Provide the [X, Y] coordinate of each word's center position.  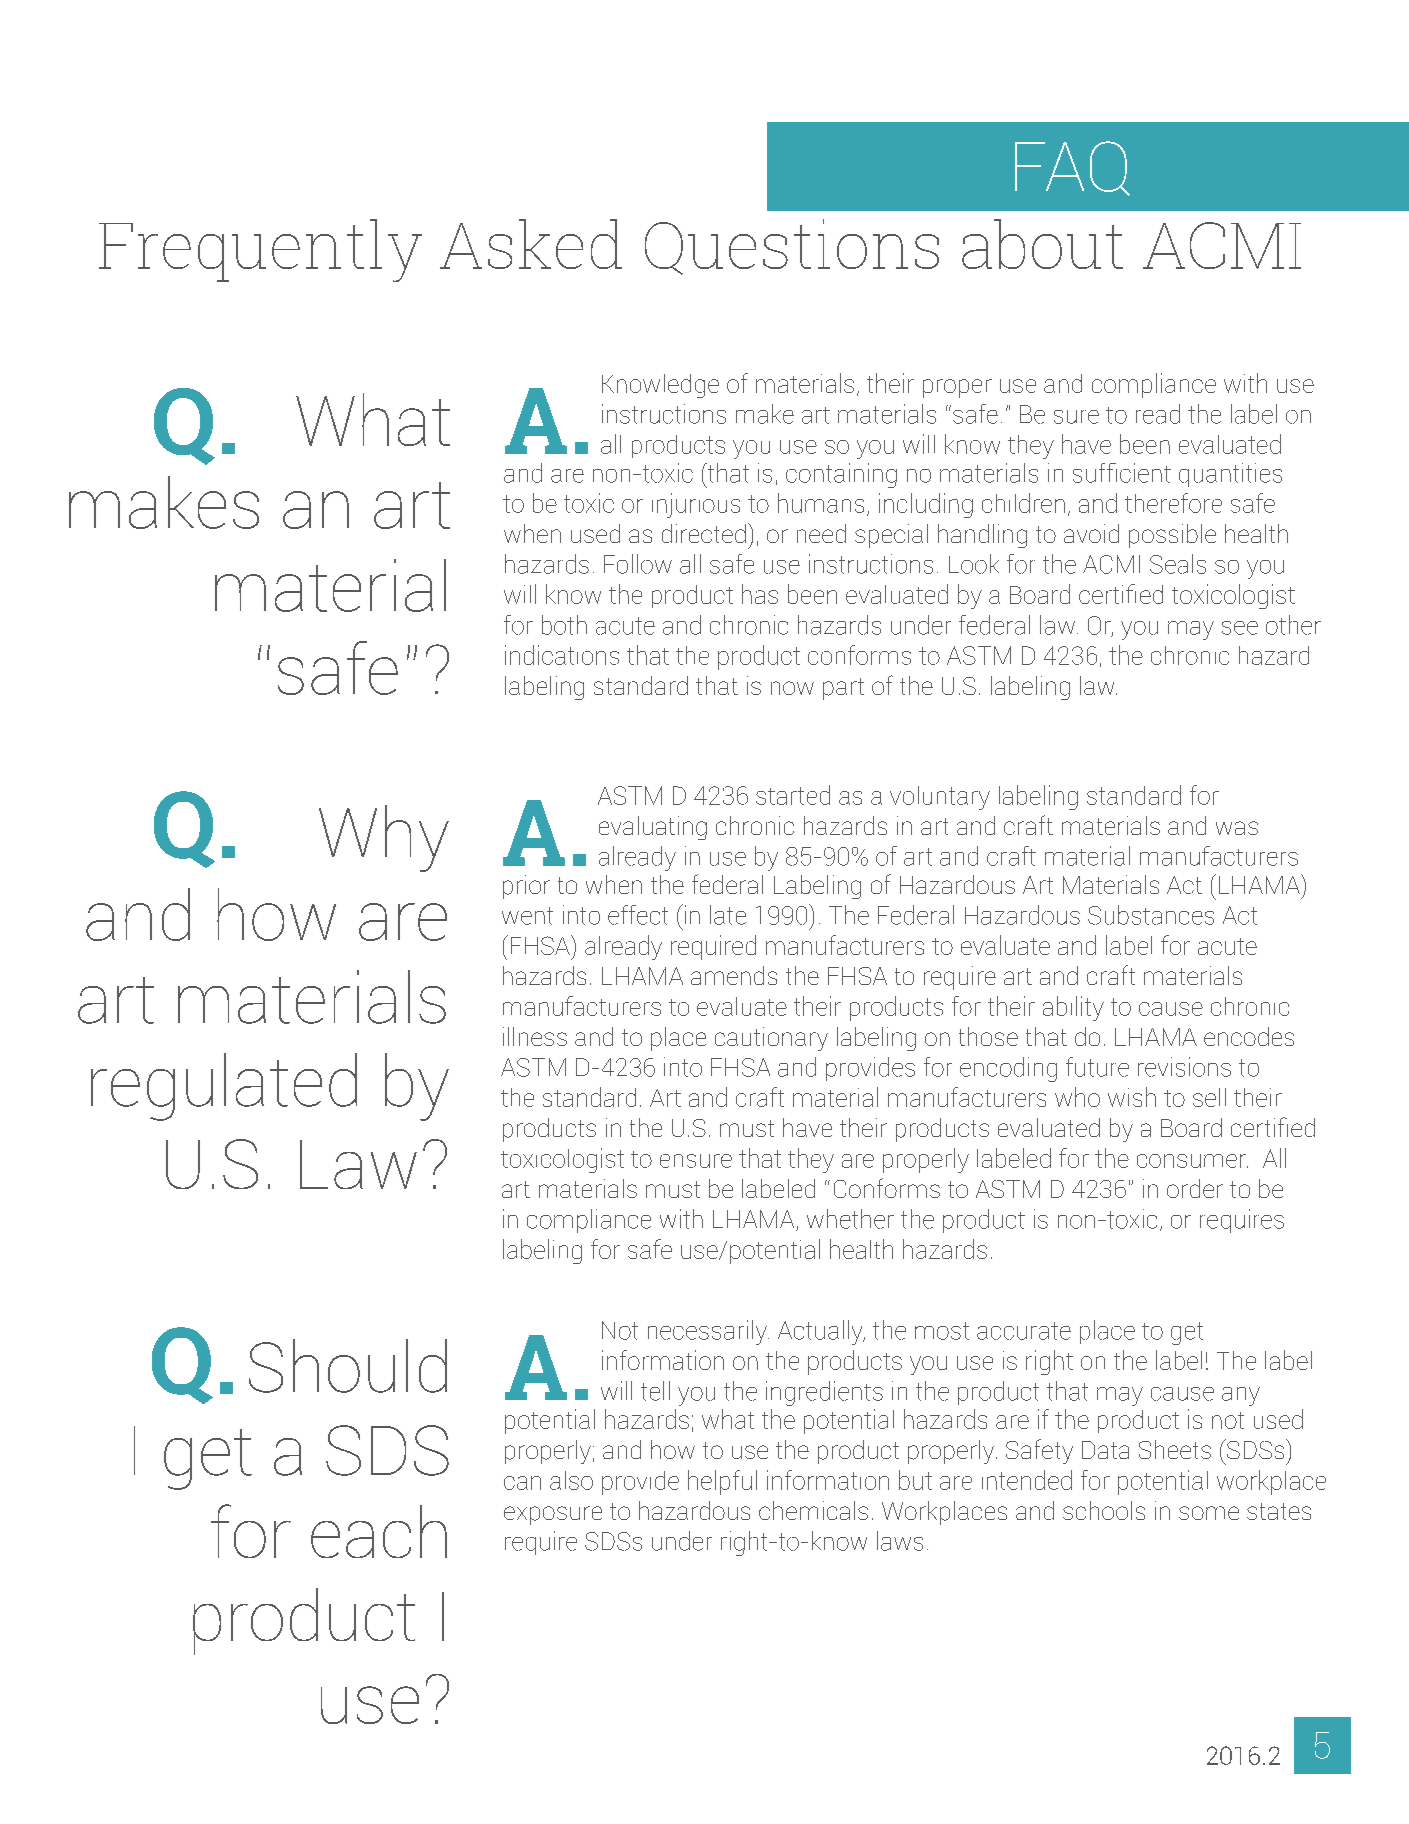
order [1195, 1188]
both [564, 625]
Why [384, 838]
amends [734, 975]
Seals [1178, 564]
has [760, 594]
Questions [792, 247]
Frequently [260, 250]
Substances [1151, 915]
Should [348, 1366]
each [379, 1531]
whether [850, 1219]
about [1042, 244]
